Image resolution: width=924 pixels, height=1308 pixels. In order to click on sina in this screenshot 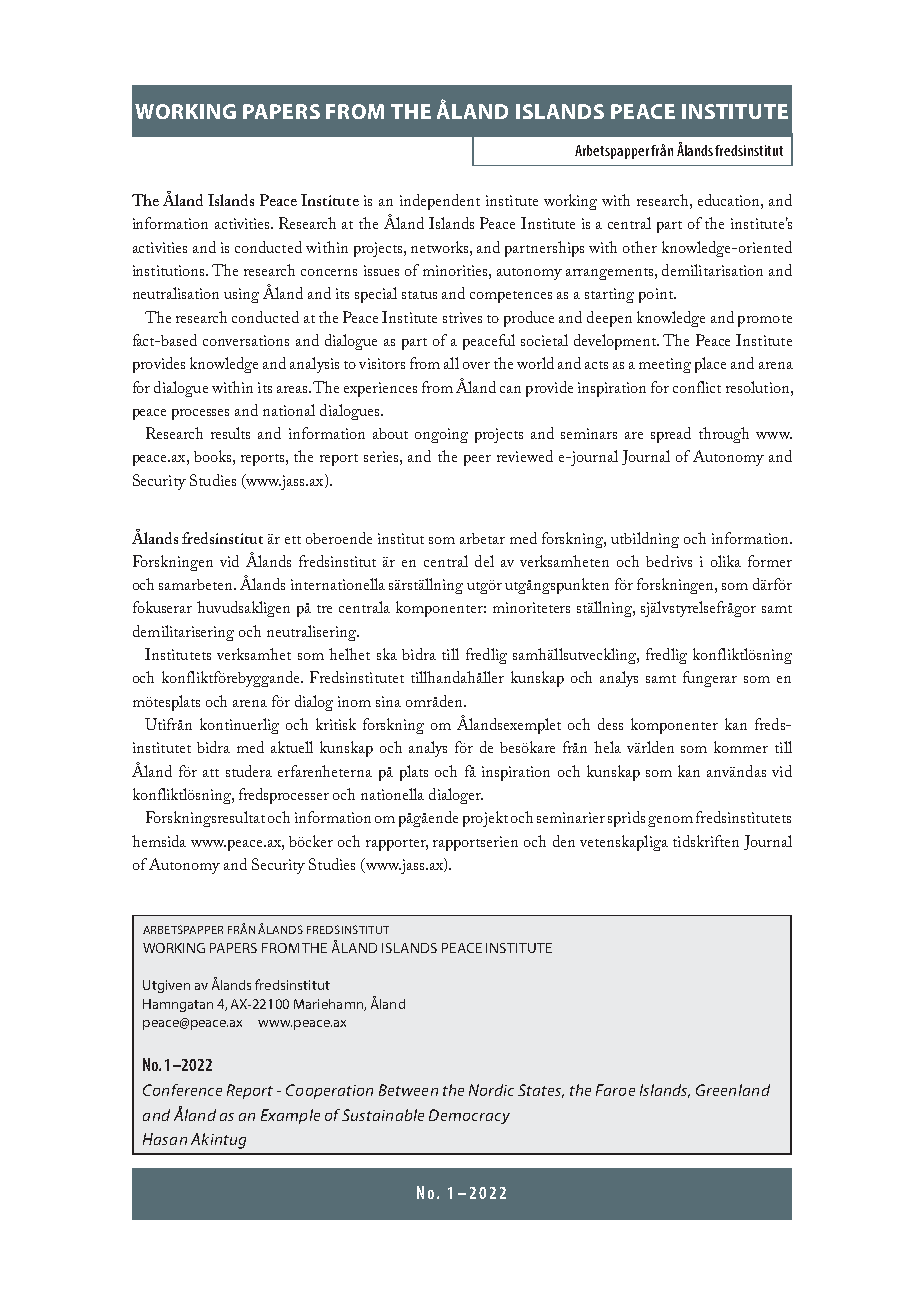, I will do `click(388, 701)`.
